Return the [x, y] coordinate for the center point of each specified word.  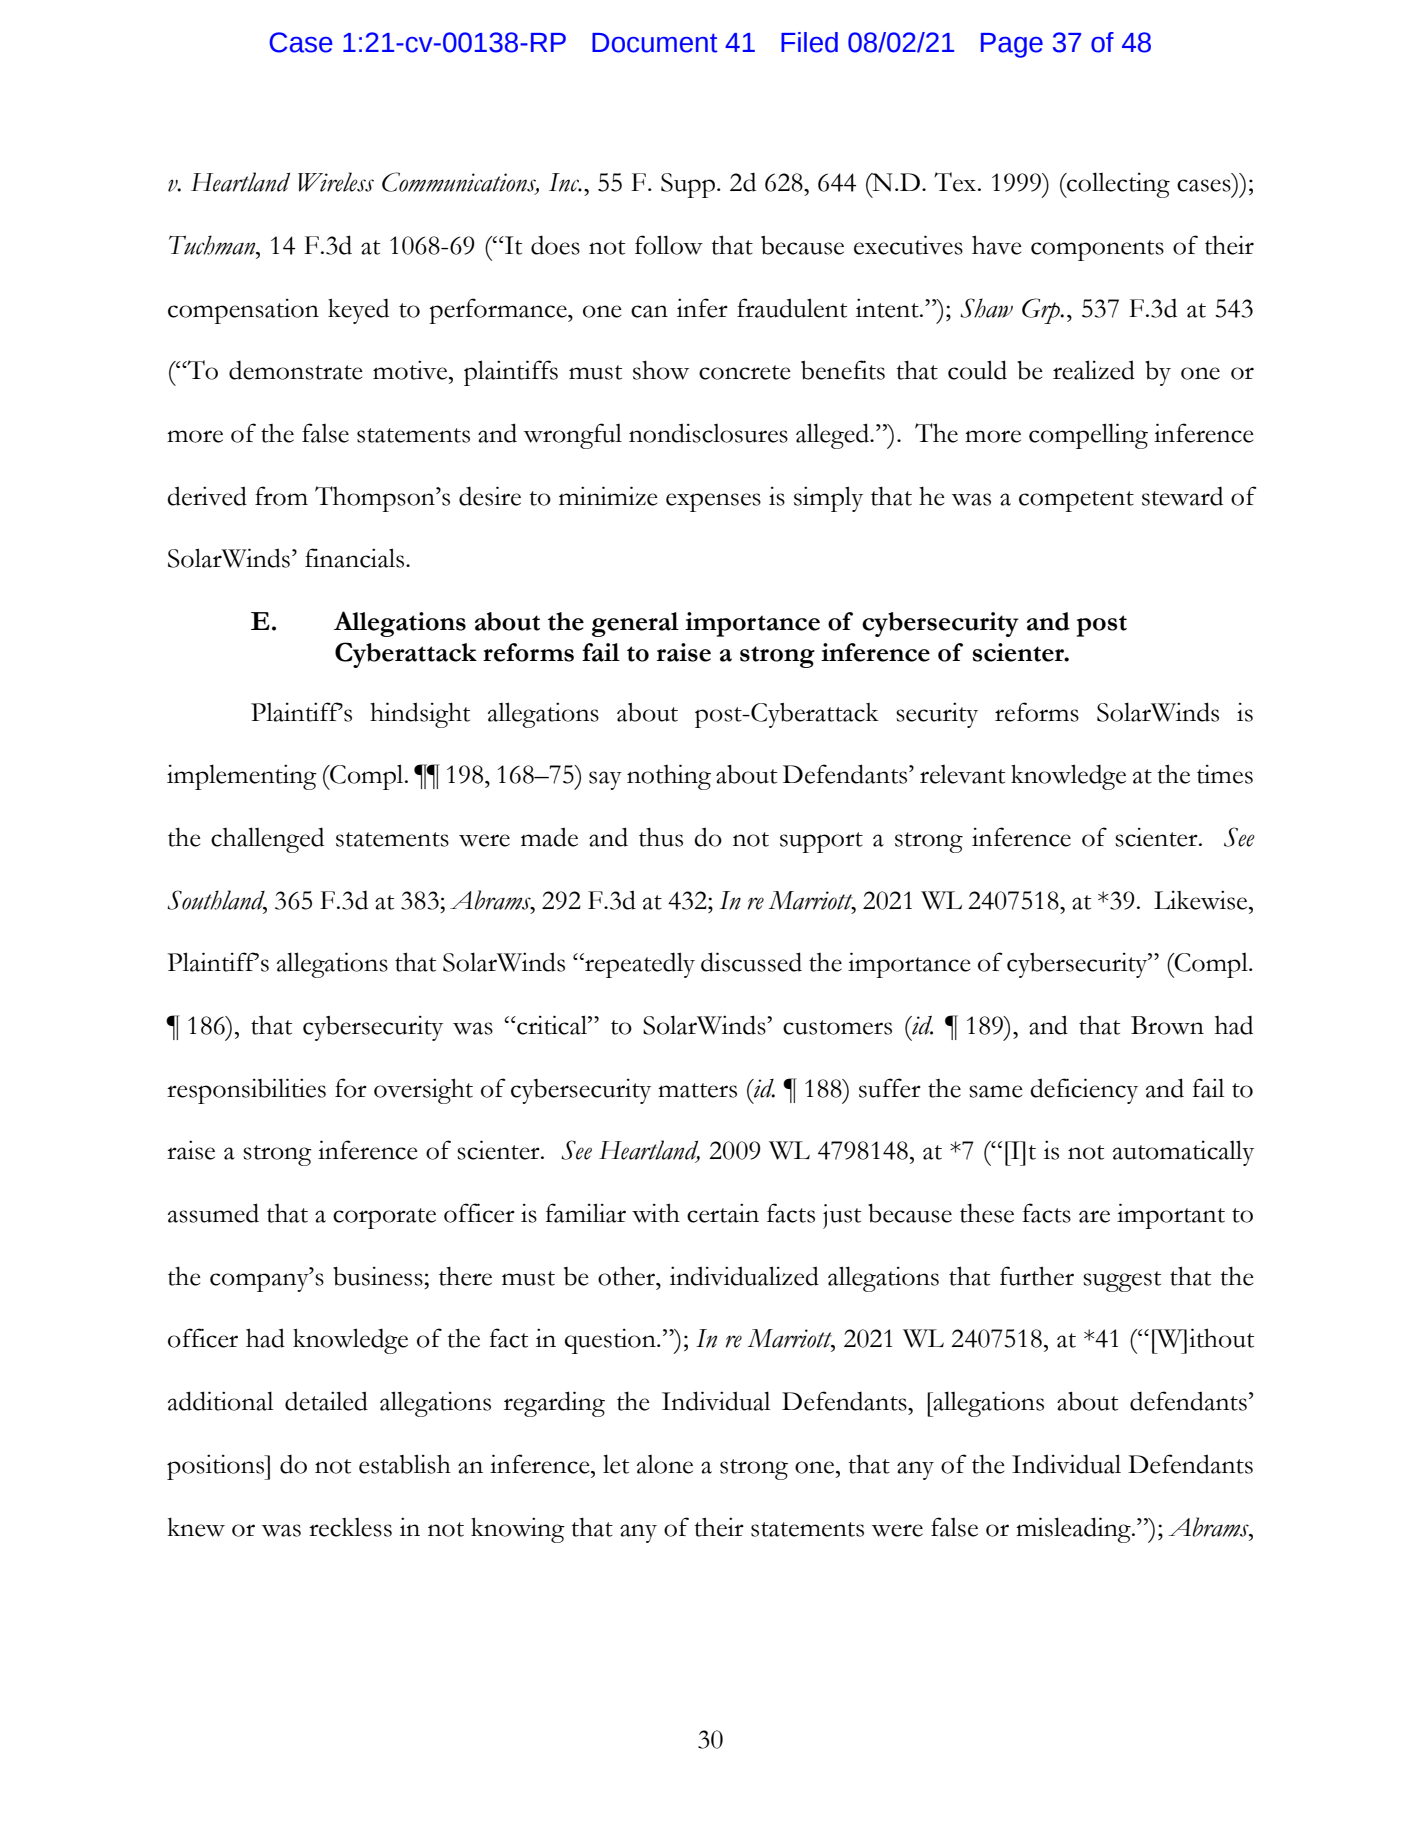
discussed [751, 962]
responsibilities [246, 1091]
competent [1076, 501]
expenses [713, 502]
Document [655, 43]
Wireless [336, 182]
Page [1012, 45]
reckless [350, 1527]
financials [356, 558]
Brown [1167, 1025]
